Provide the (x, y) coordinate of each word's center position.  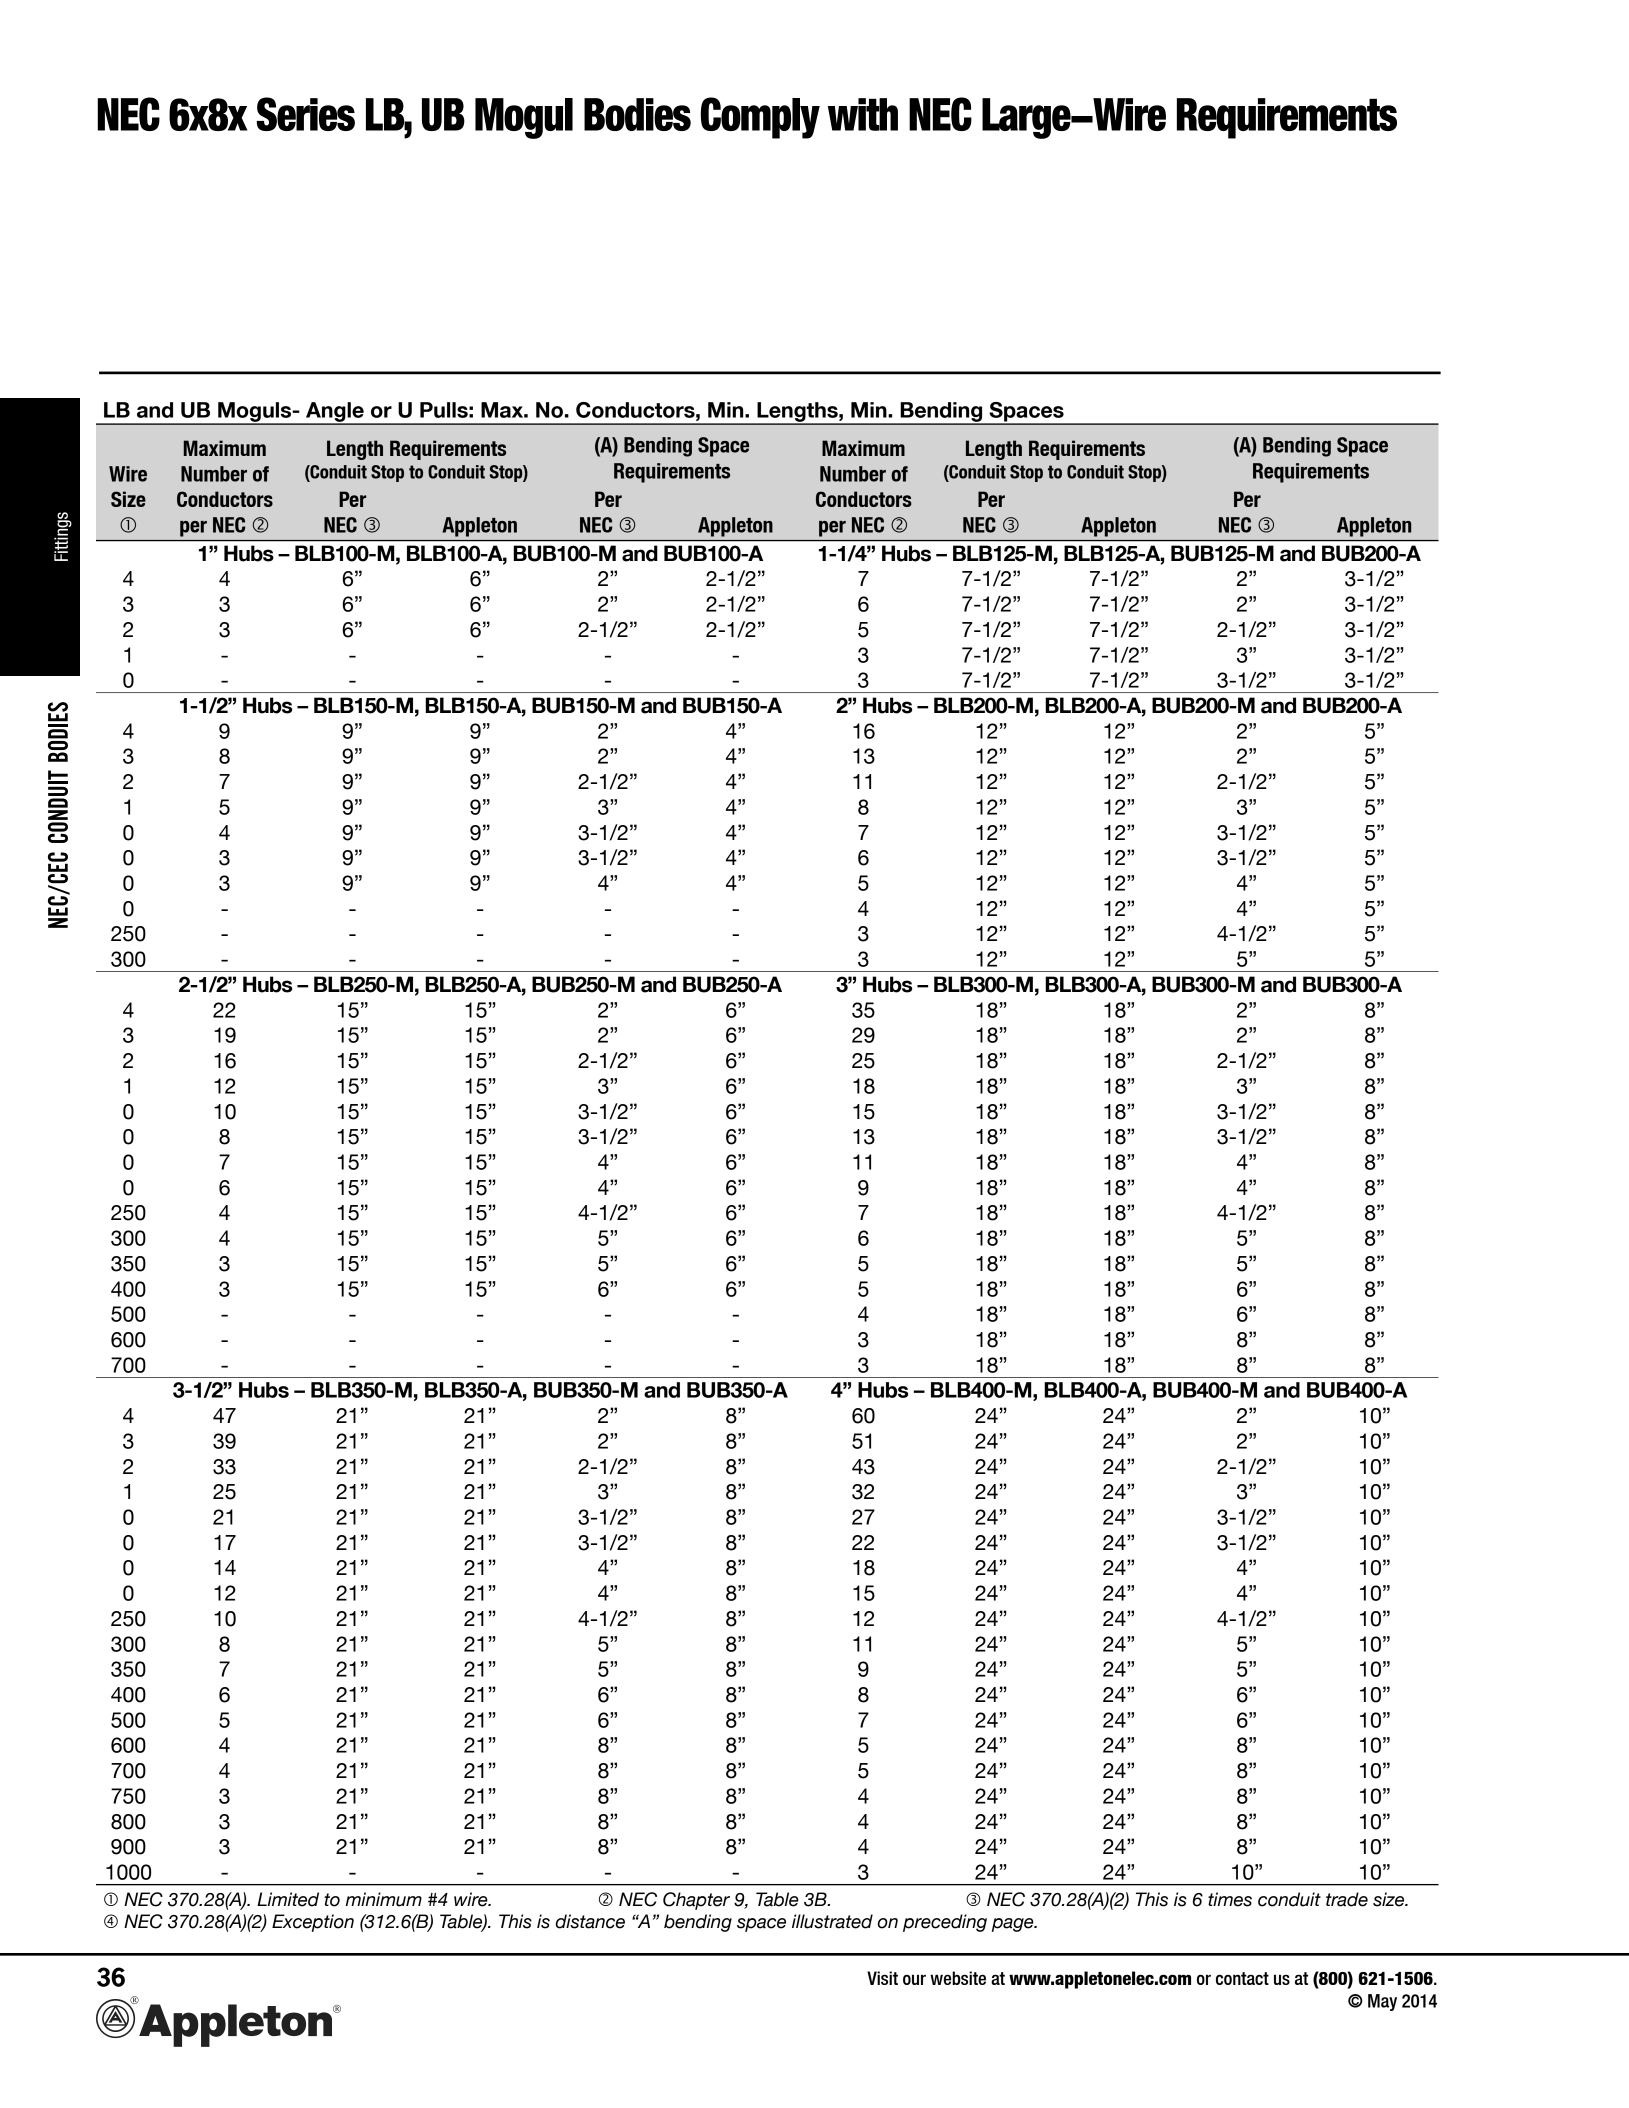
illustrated (832, 1921)
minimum (384, 1899)
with (863, 114)
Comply (760, 118)
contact (1242, 1978)
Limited (288, 1899)
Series (305, 114)
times (1230, 1899)
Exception (313, 1923)
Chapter (696, 1901)
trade (1347, 1899)
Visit (882, 1978)
